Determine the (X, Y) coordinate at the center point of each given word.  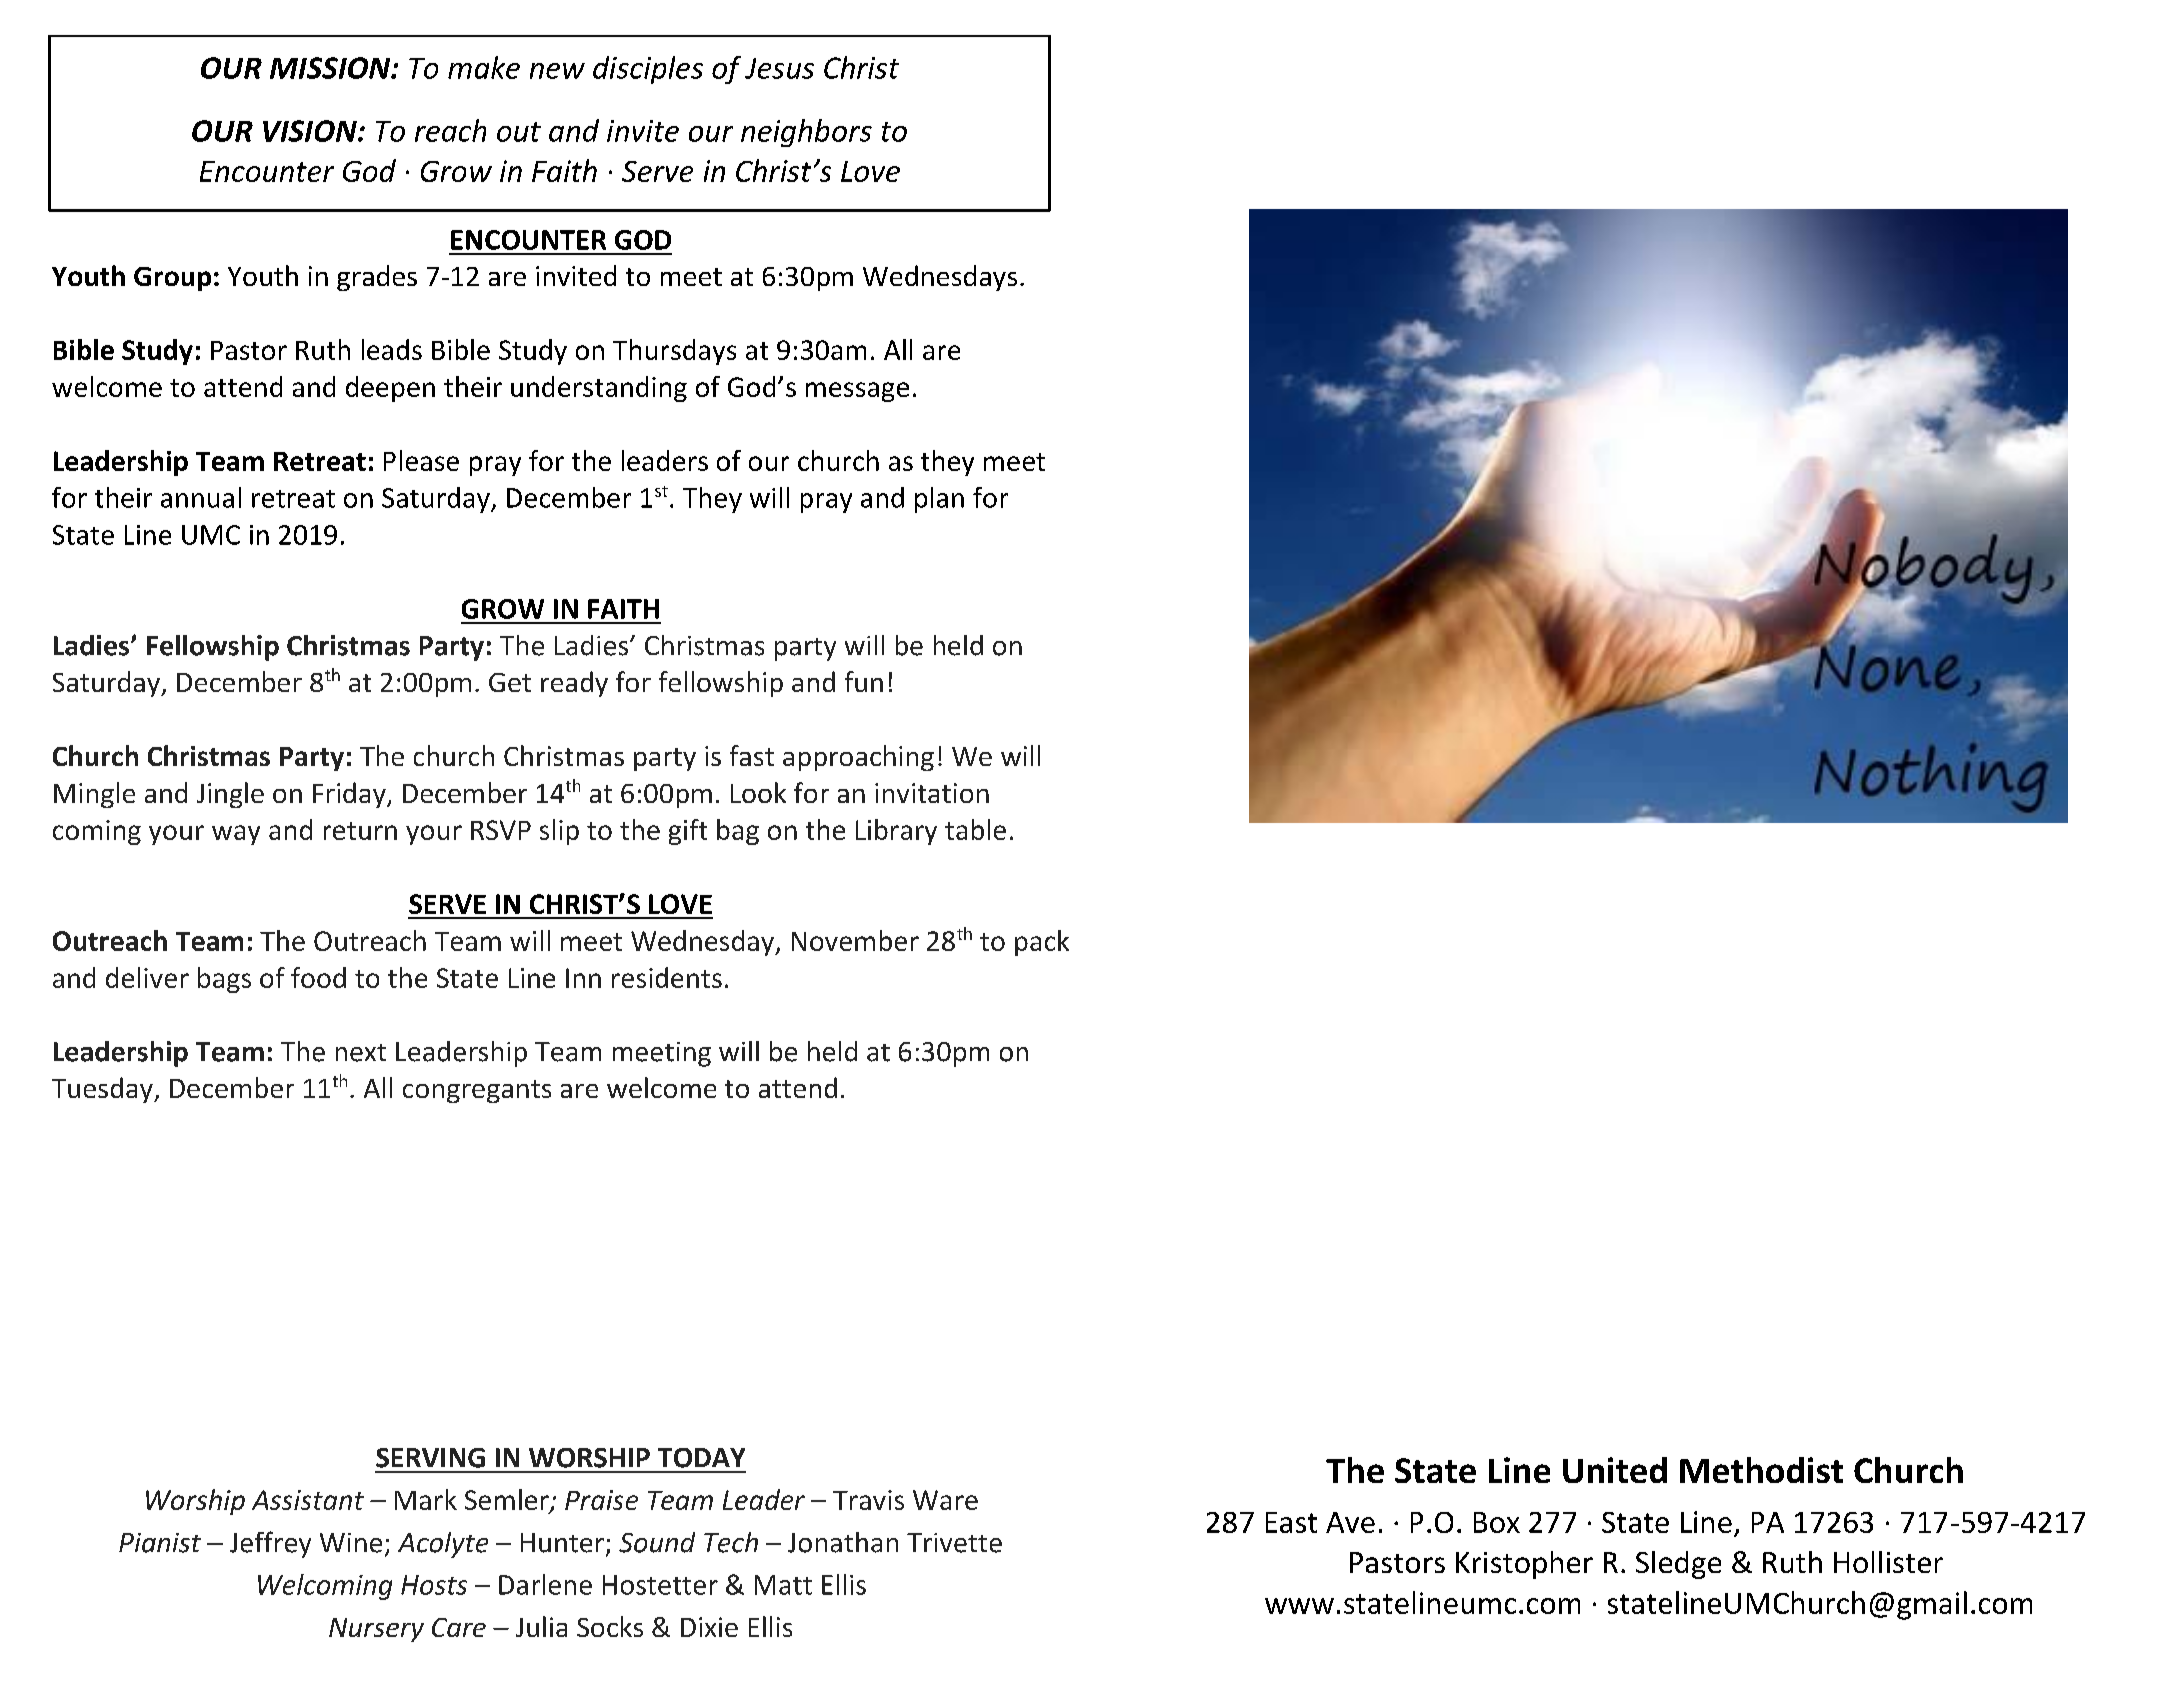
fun (864, 681)
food (318, 977)
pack (1042, 943)
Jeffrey (270, 1544)
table (975, 829)
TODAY (701, 1458)
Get (510, 682)
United (1615, 1470)
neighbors (806, 133)
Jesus (779, 68)
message (857, 392)
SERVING (430, 1458)
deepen (390, 389)
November (855, 940)
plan (939, 500)
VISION (311, 131)
